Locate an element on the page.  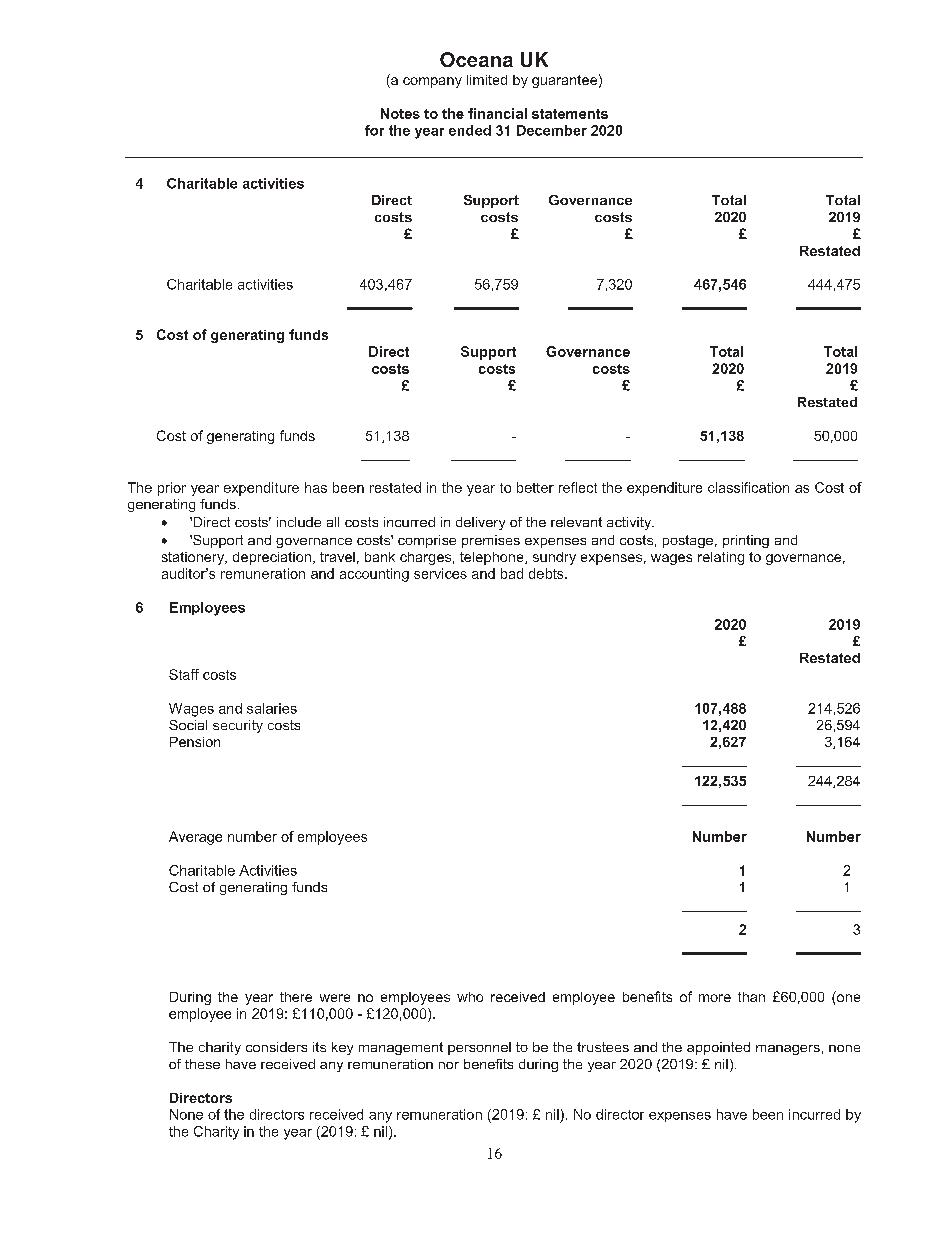
statements is located at coordinates (570, 114).
